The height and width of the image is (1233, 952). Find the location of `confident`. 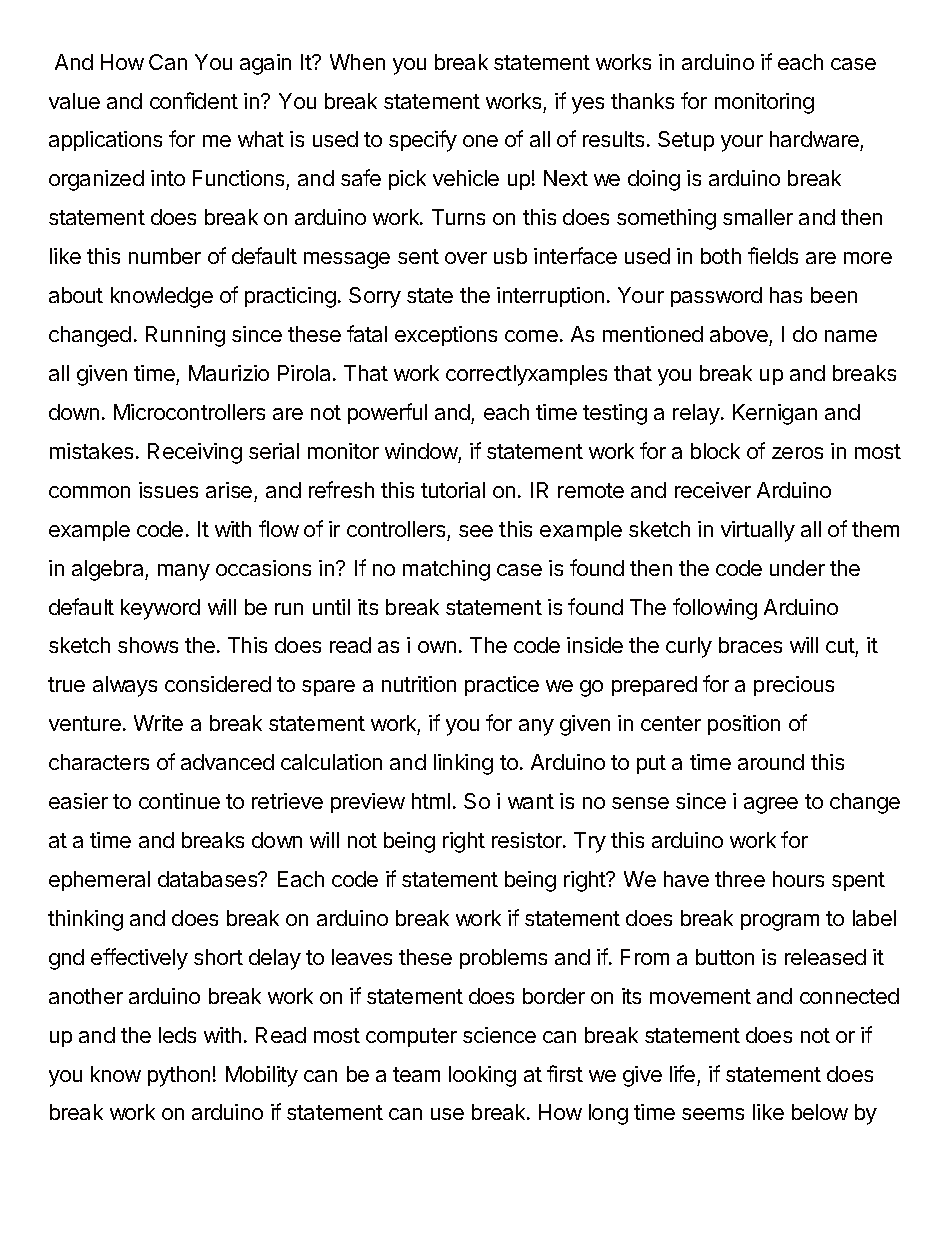

confident is located at coordinates (194, 100).
